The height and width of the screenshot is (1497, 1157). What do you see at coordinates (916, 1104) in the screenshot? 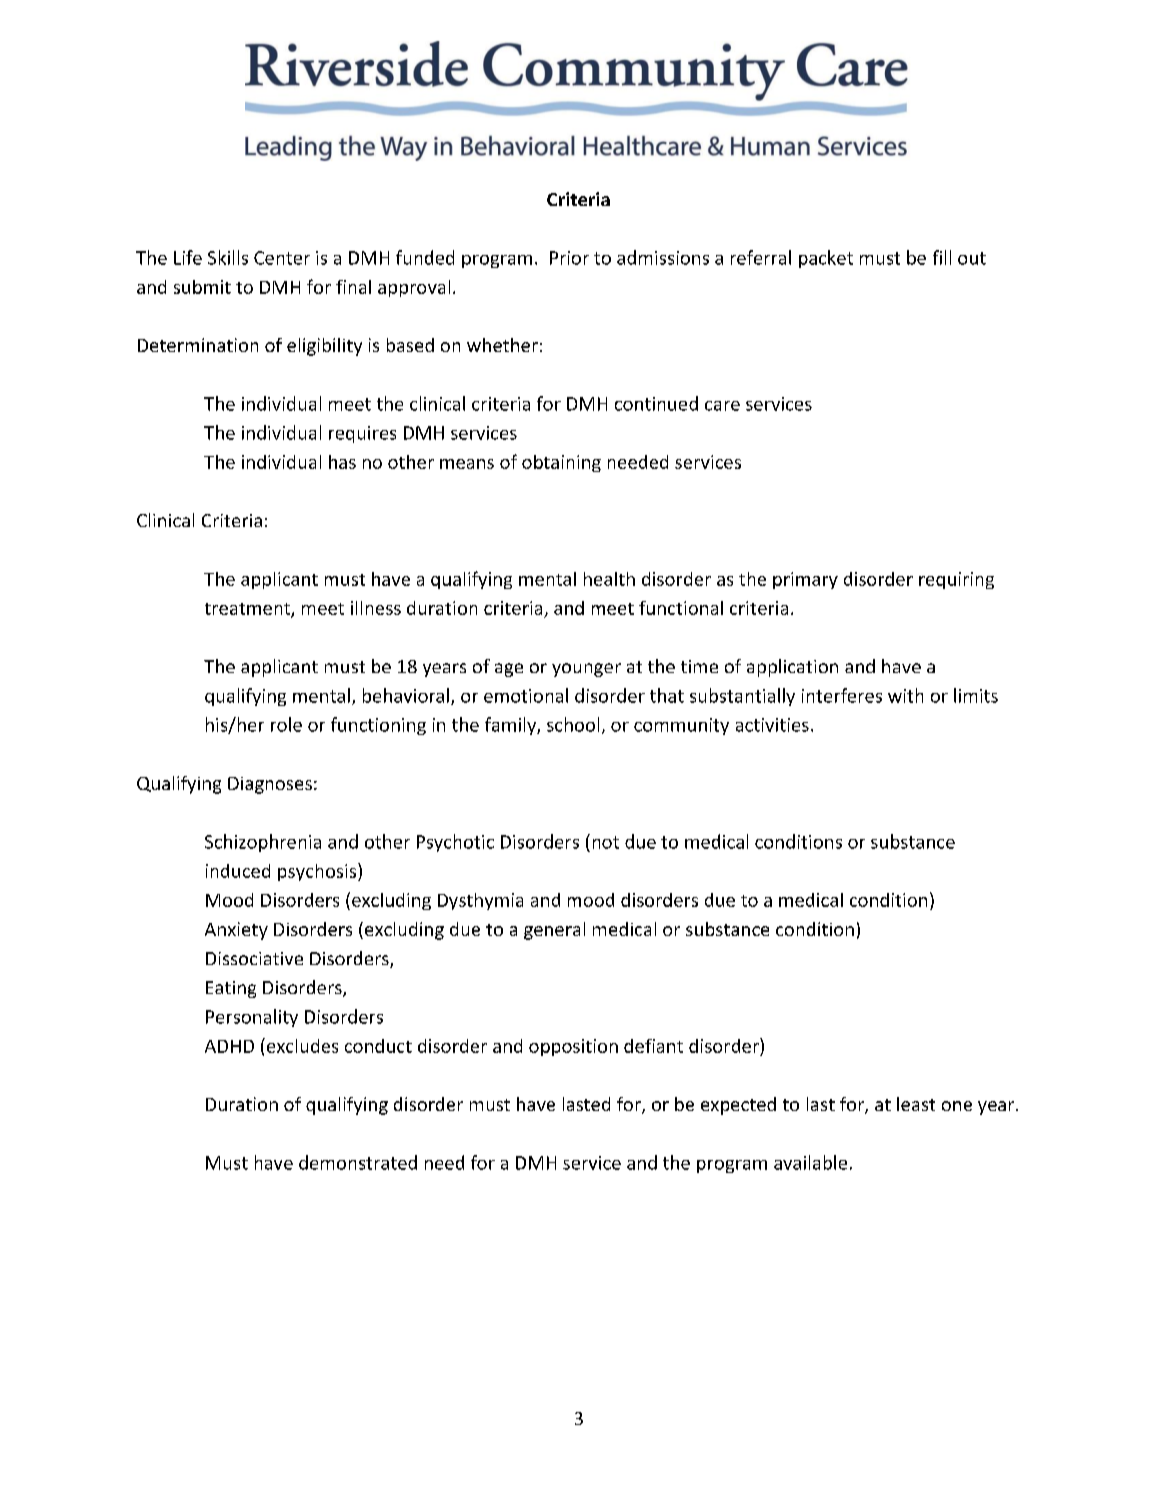
I see `least` at bounding box center [916, 1104].
